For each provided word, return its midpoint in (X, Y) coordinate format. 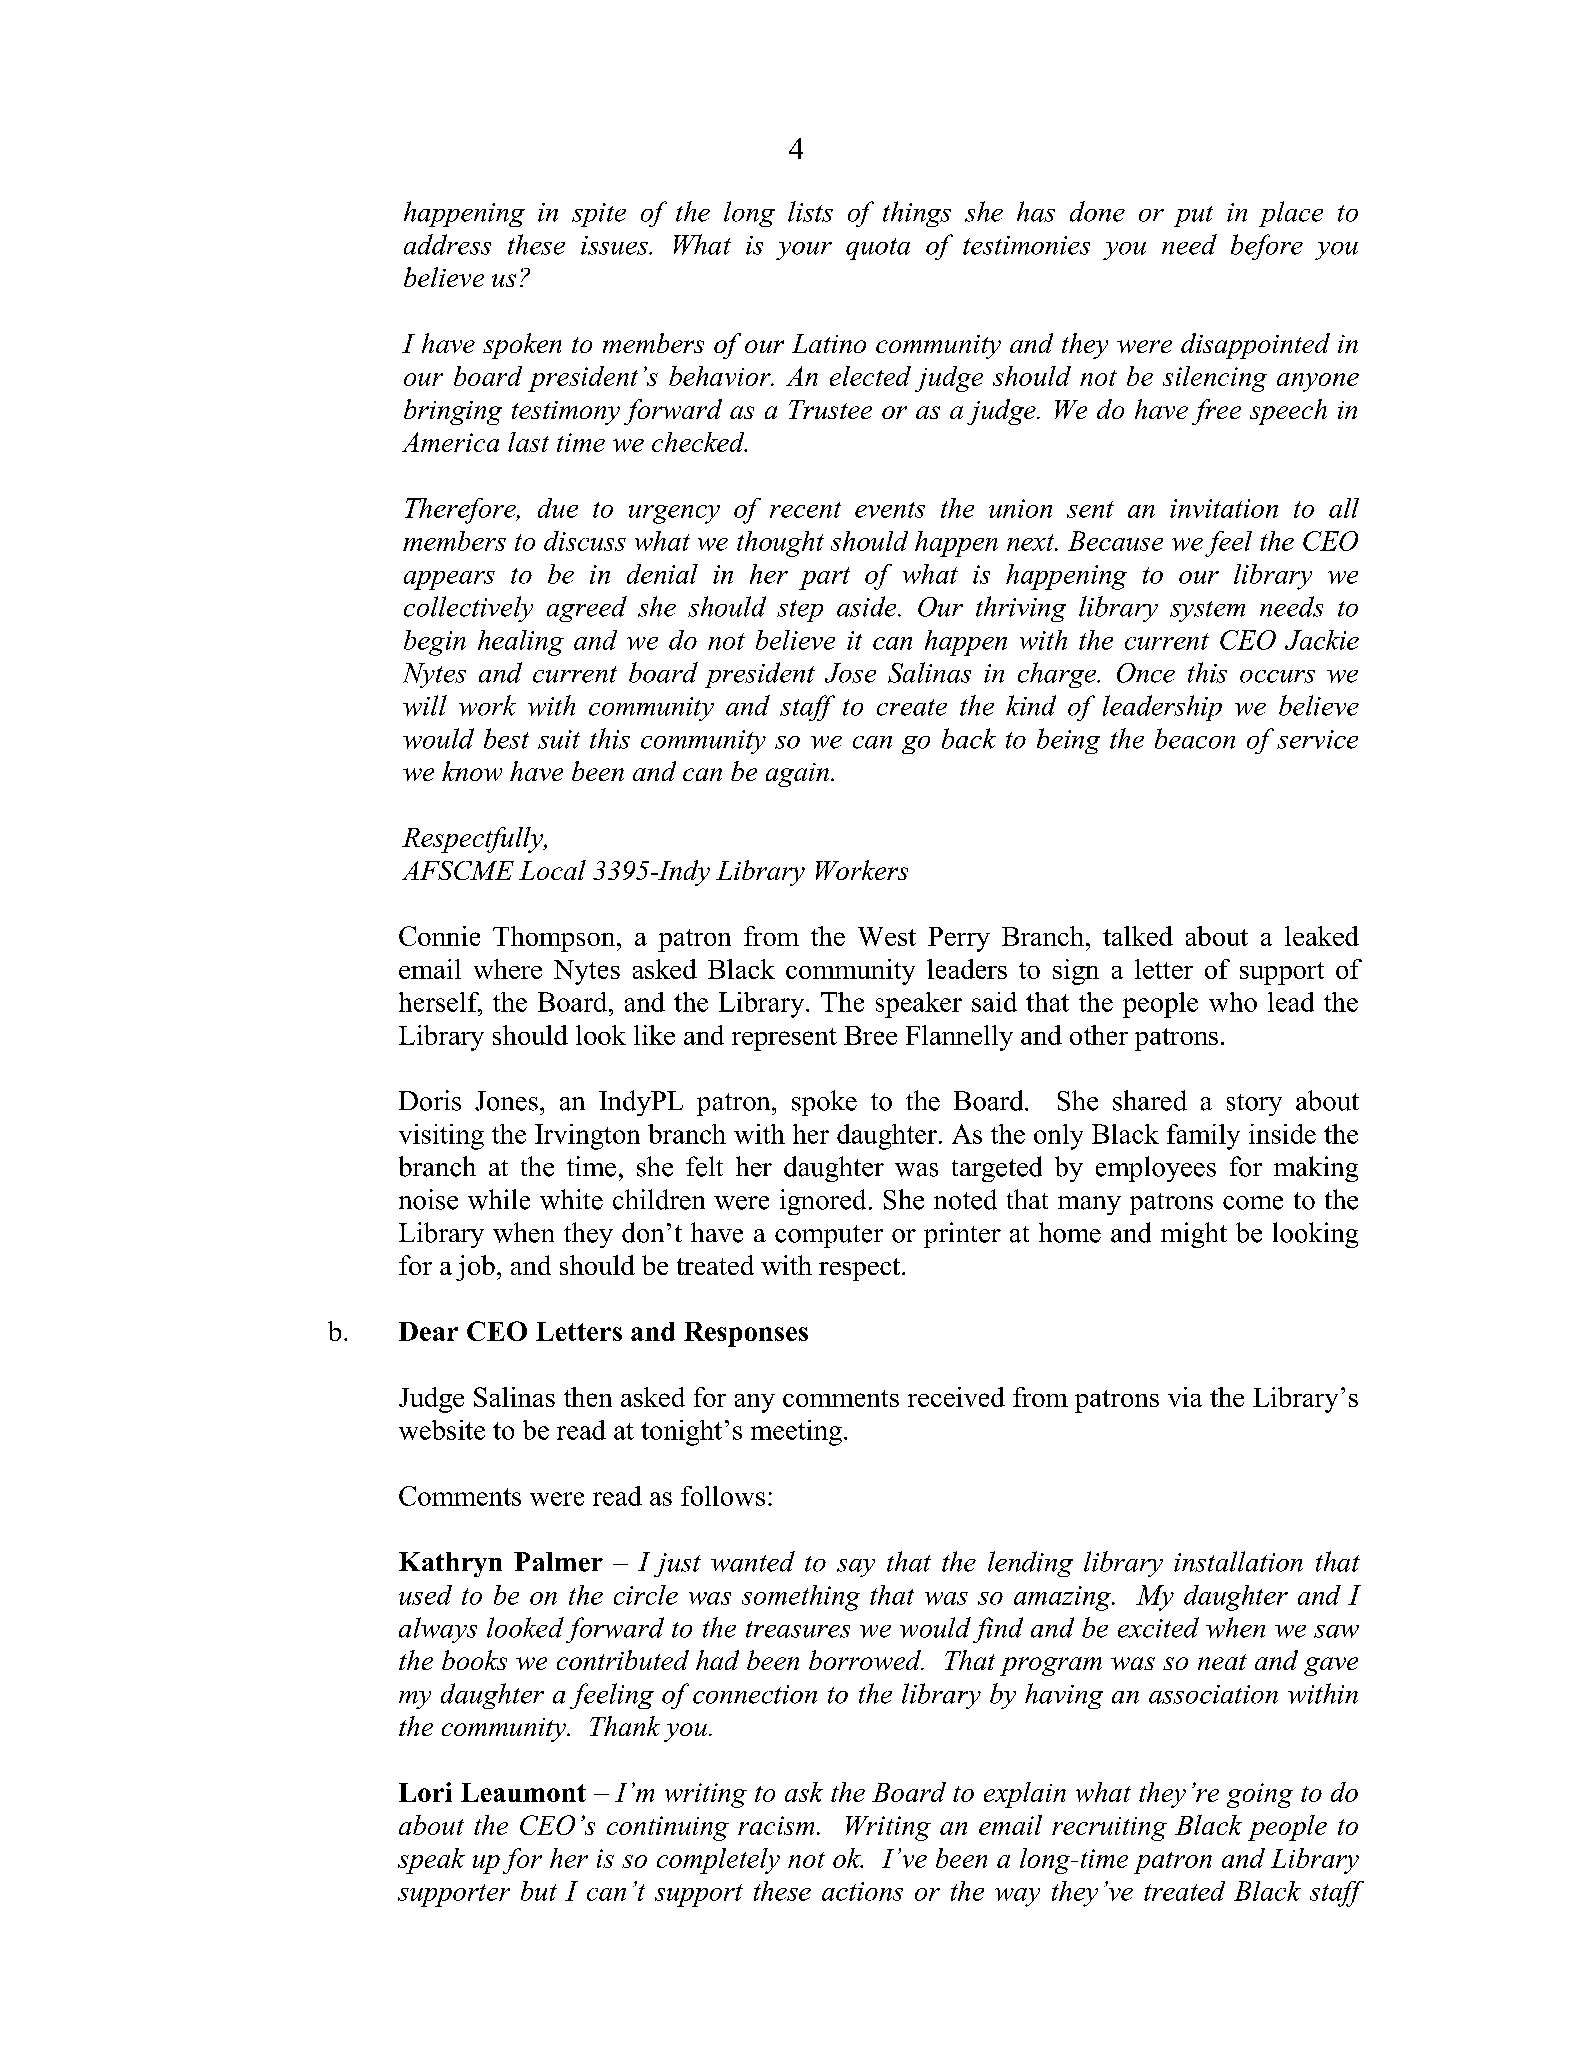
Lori (425, 1792)
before (1267, 247)
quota (878, 249)
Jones (506, 1101)
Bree (870, 1035)
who (1233, 1002)
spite (599, 215)
